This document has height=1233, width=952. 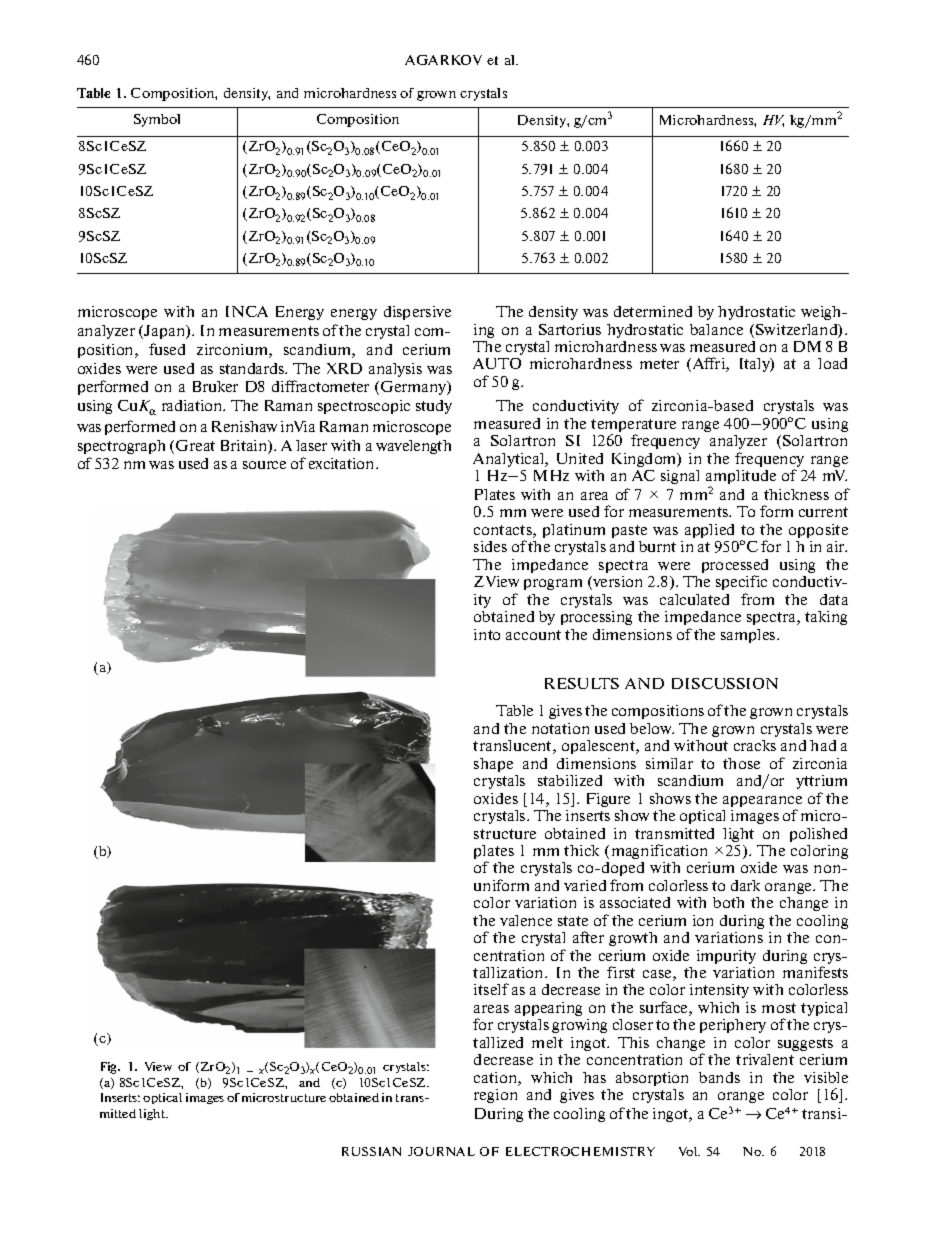 I want to click on amplitude, so click(x=741, y=478).
